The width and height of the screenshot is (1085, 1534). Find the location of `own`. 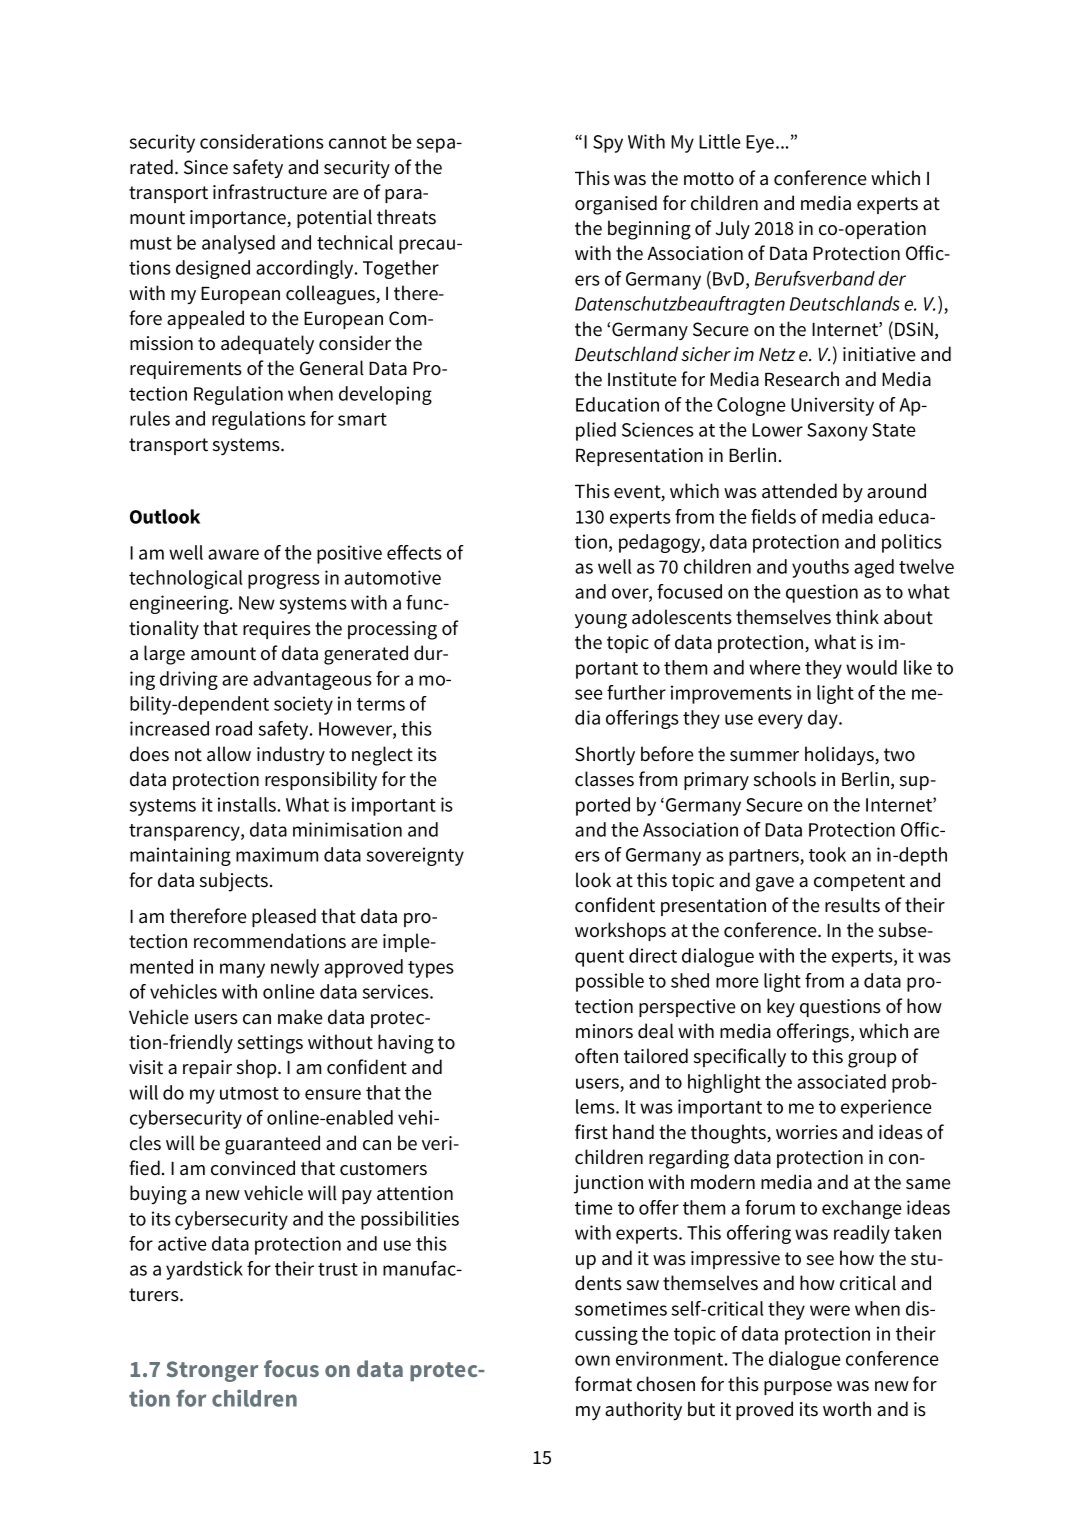

own is located at coordinates (592, 1360).
